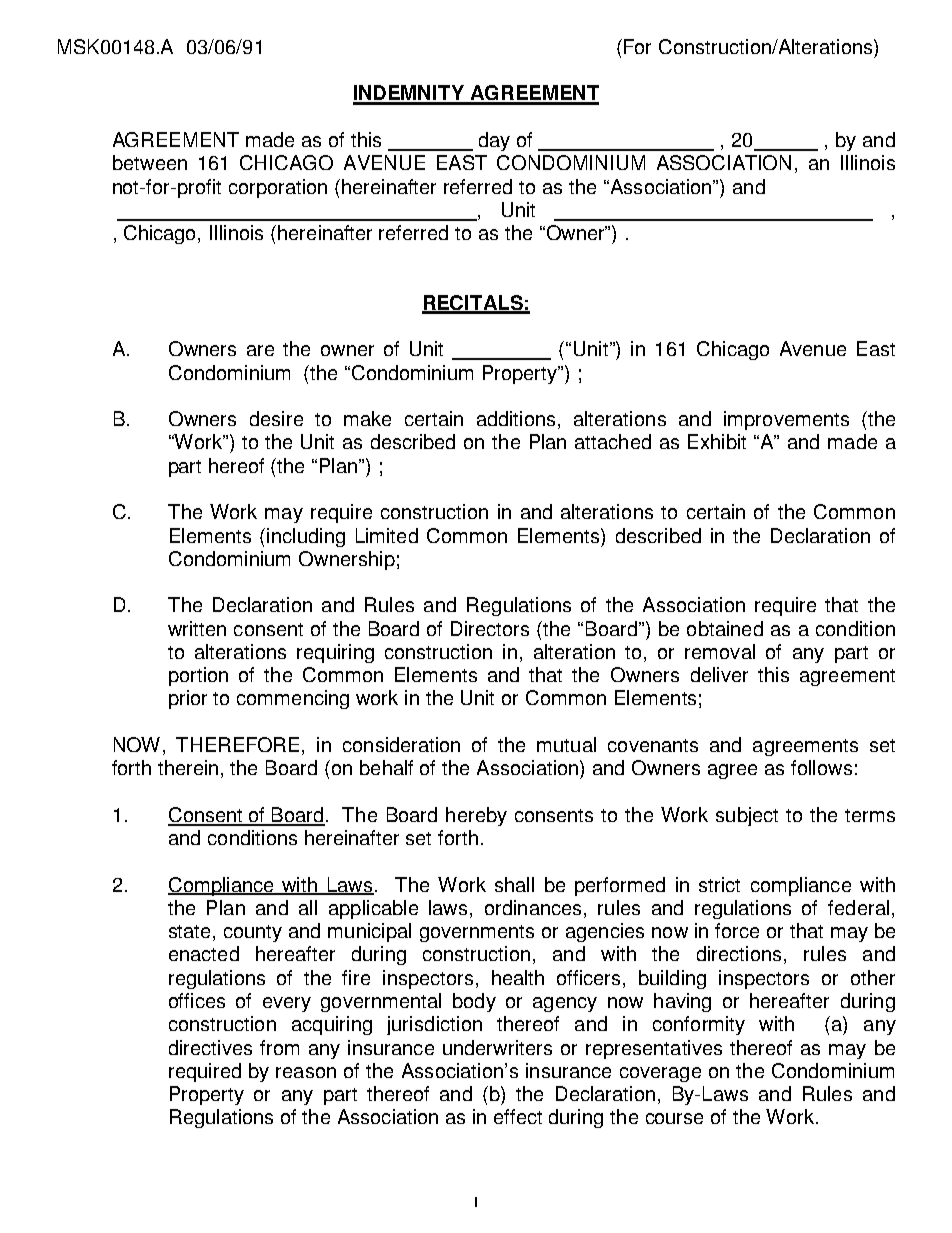 This screenshot has height=1233, width=952. What do you see at coordinates (786, 420) in the screenshot?
I see `improvements` at bounding box center [786, 420].
